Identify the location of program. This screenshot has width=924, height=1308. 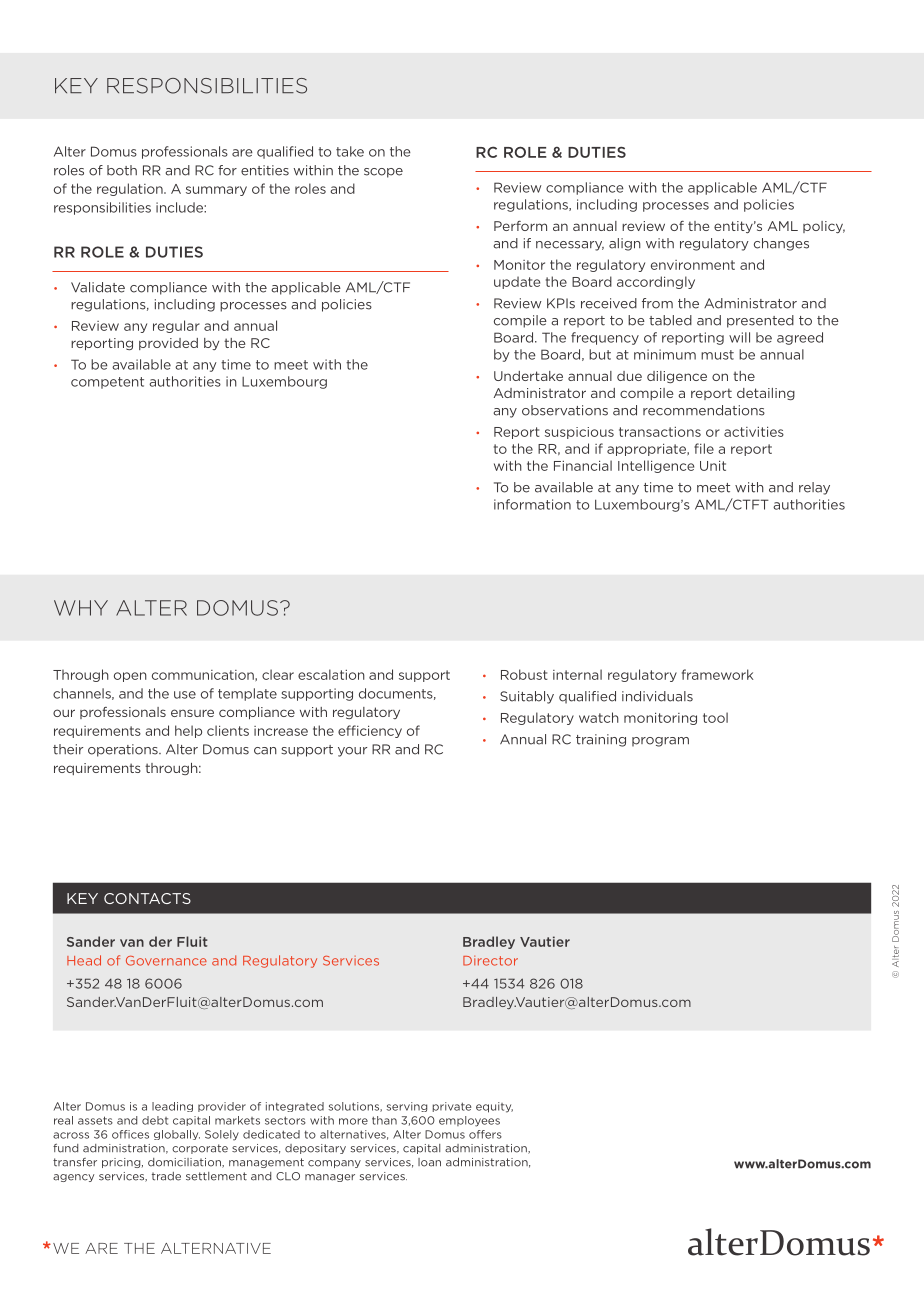
(660, 742).
